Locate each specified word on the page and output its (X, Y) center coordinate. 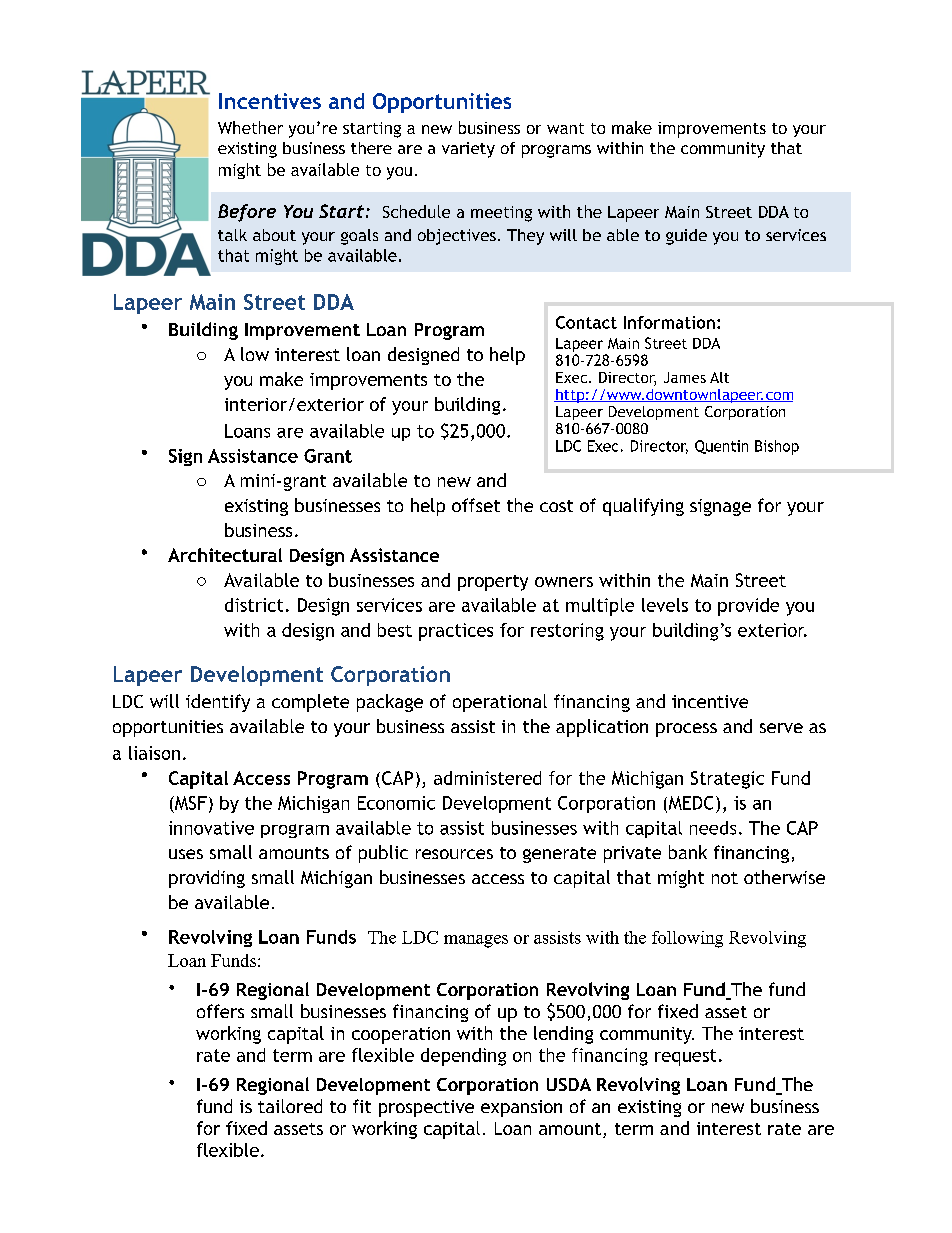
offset (476, 505)
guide (686, 237)
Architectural (225, 555)
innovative (211, 828)
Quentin (721, 447)
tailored (290, 1106)
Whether (250, 127)
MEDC (689, 804)
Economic (396, 803)
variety (468, 150)
